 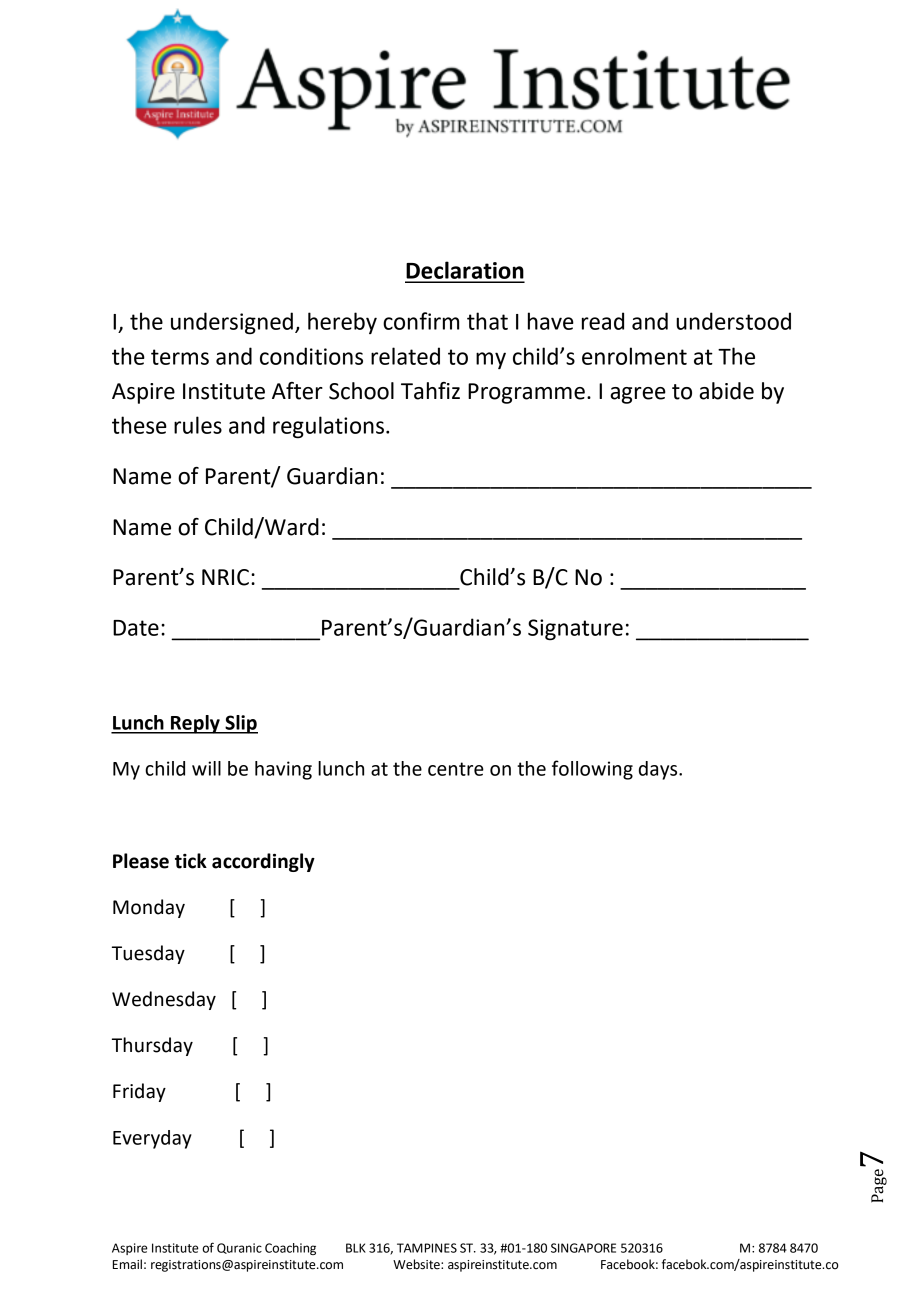 What do you see at coordinates (180, 357) in the screenshot?
I see `terms` at bounding box center [180, 357].
